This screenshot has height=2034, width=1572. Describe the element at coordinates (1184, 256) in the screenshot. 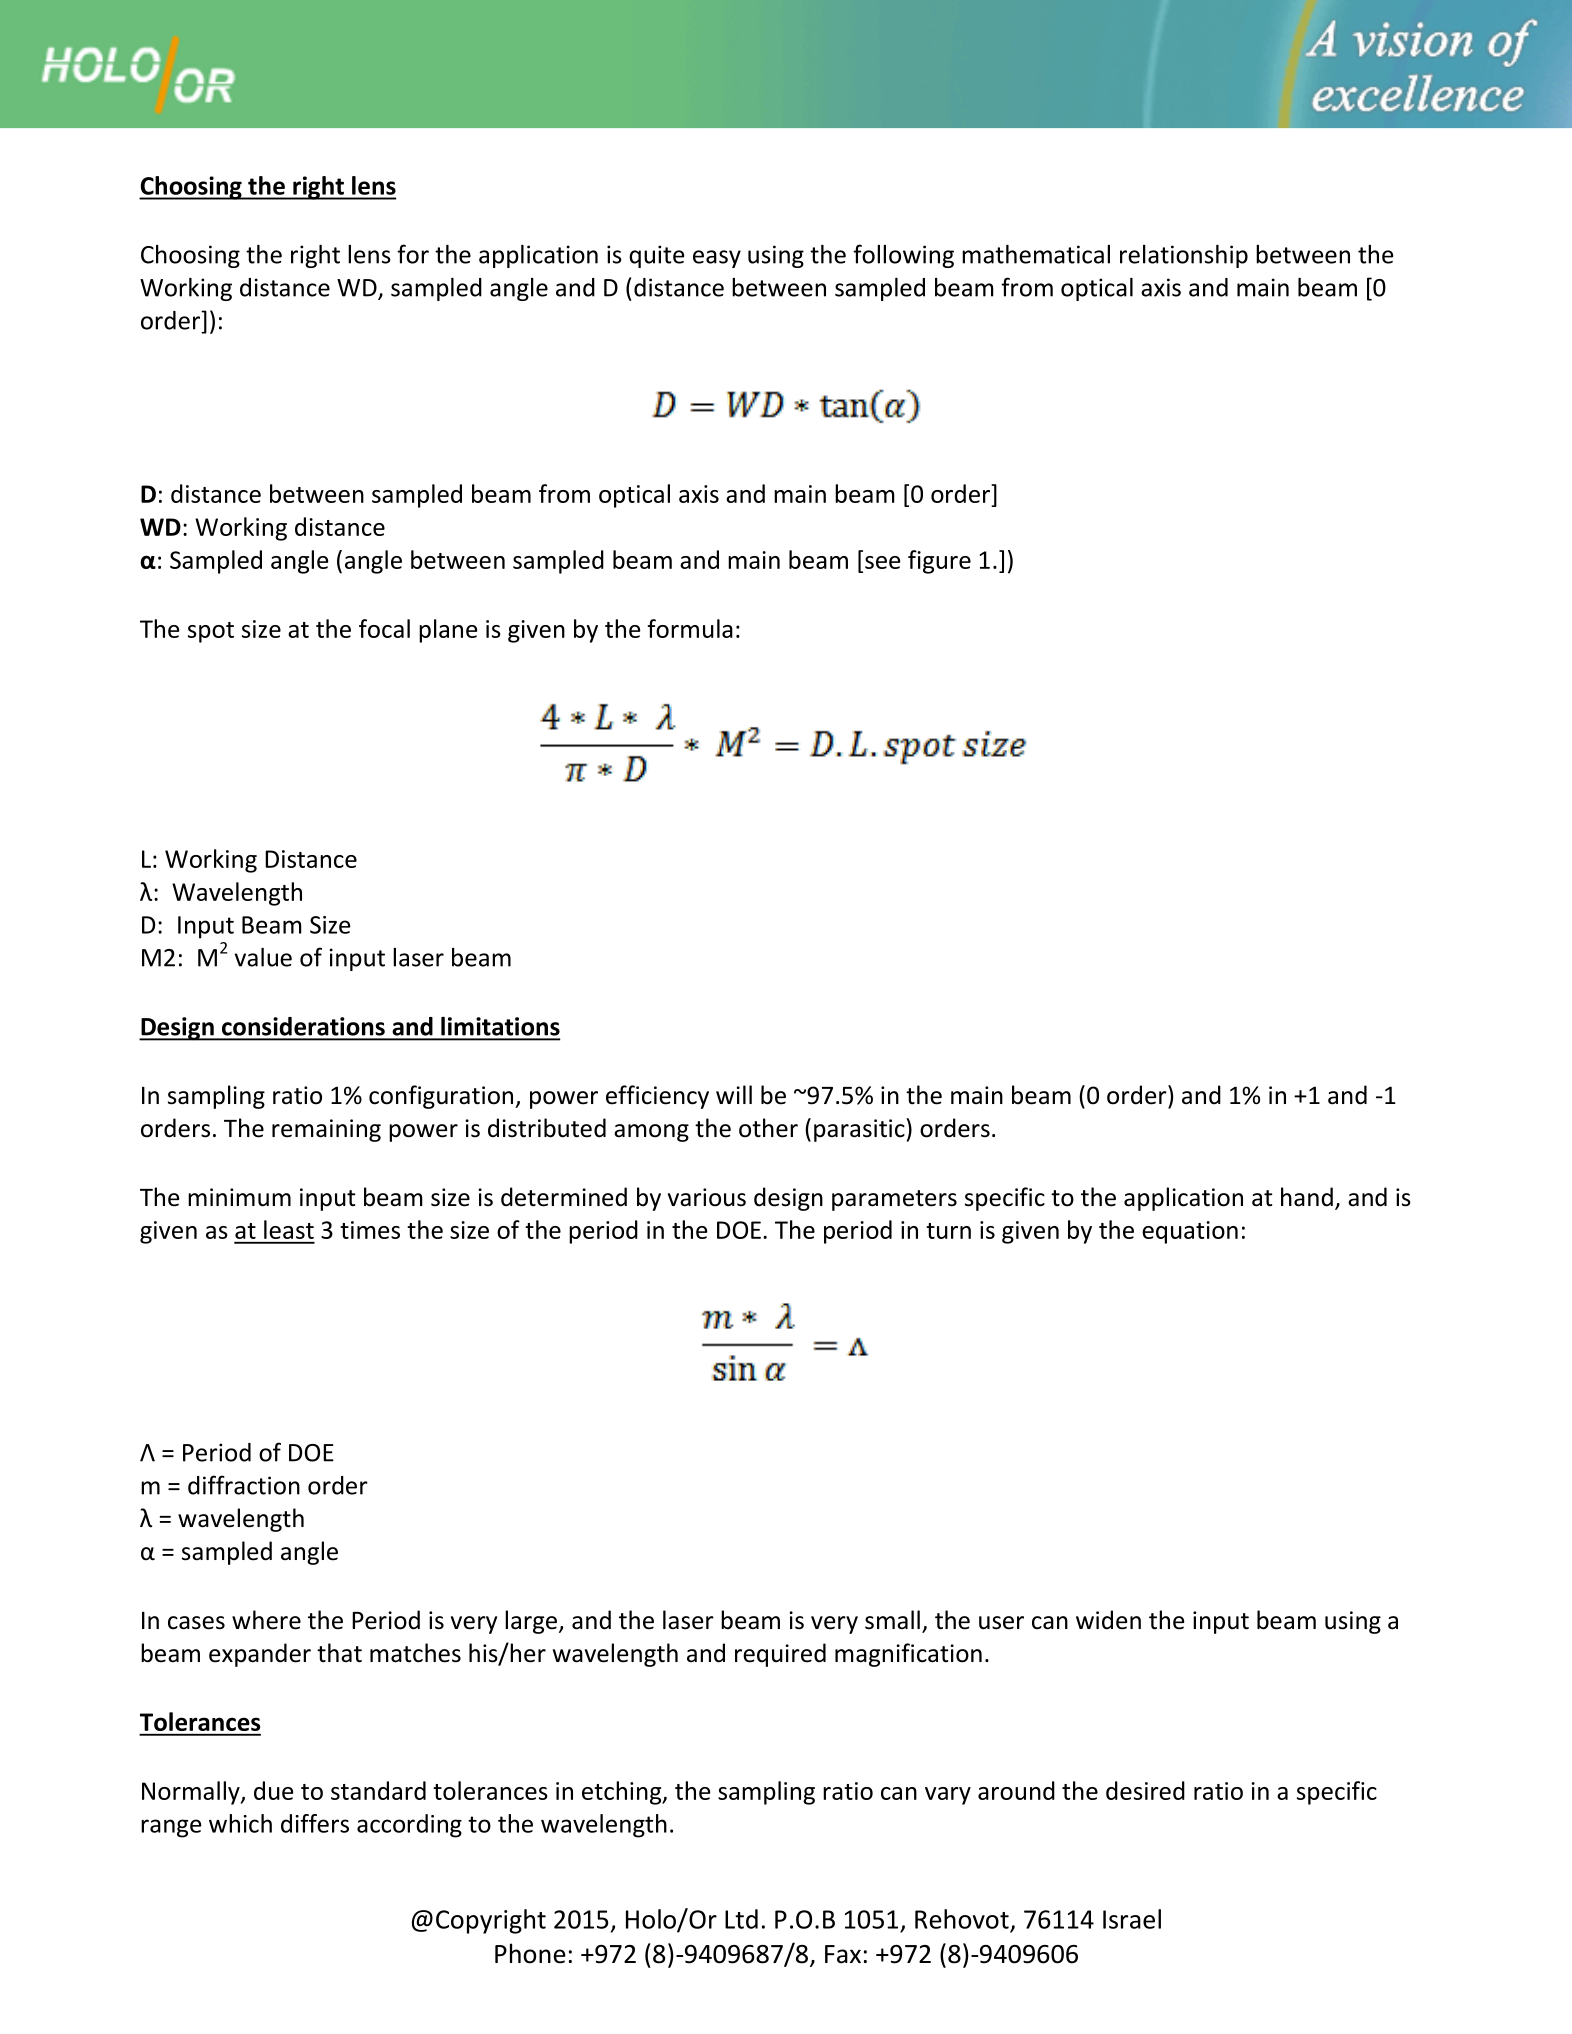

I see `relationship` at that location.
